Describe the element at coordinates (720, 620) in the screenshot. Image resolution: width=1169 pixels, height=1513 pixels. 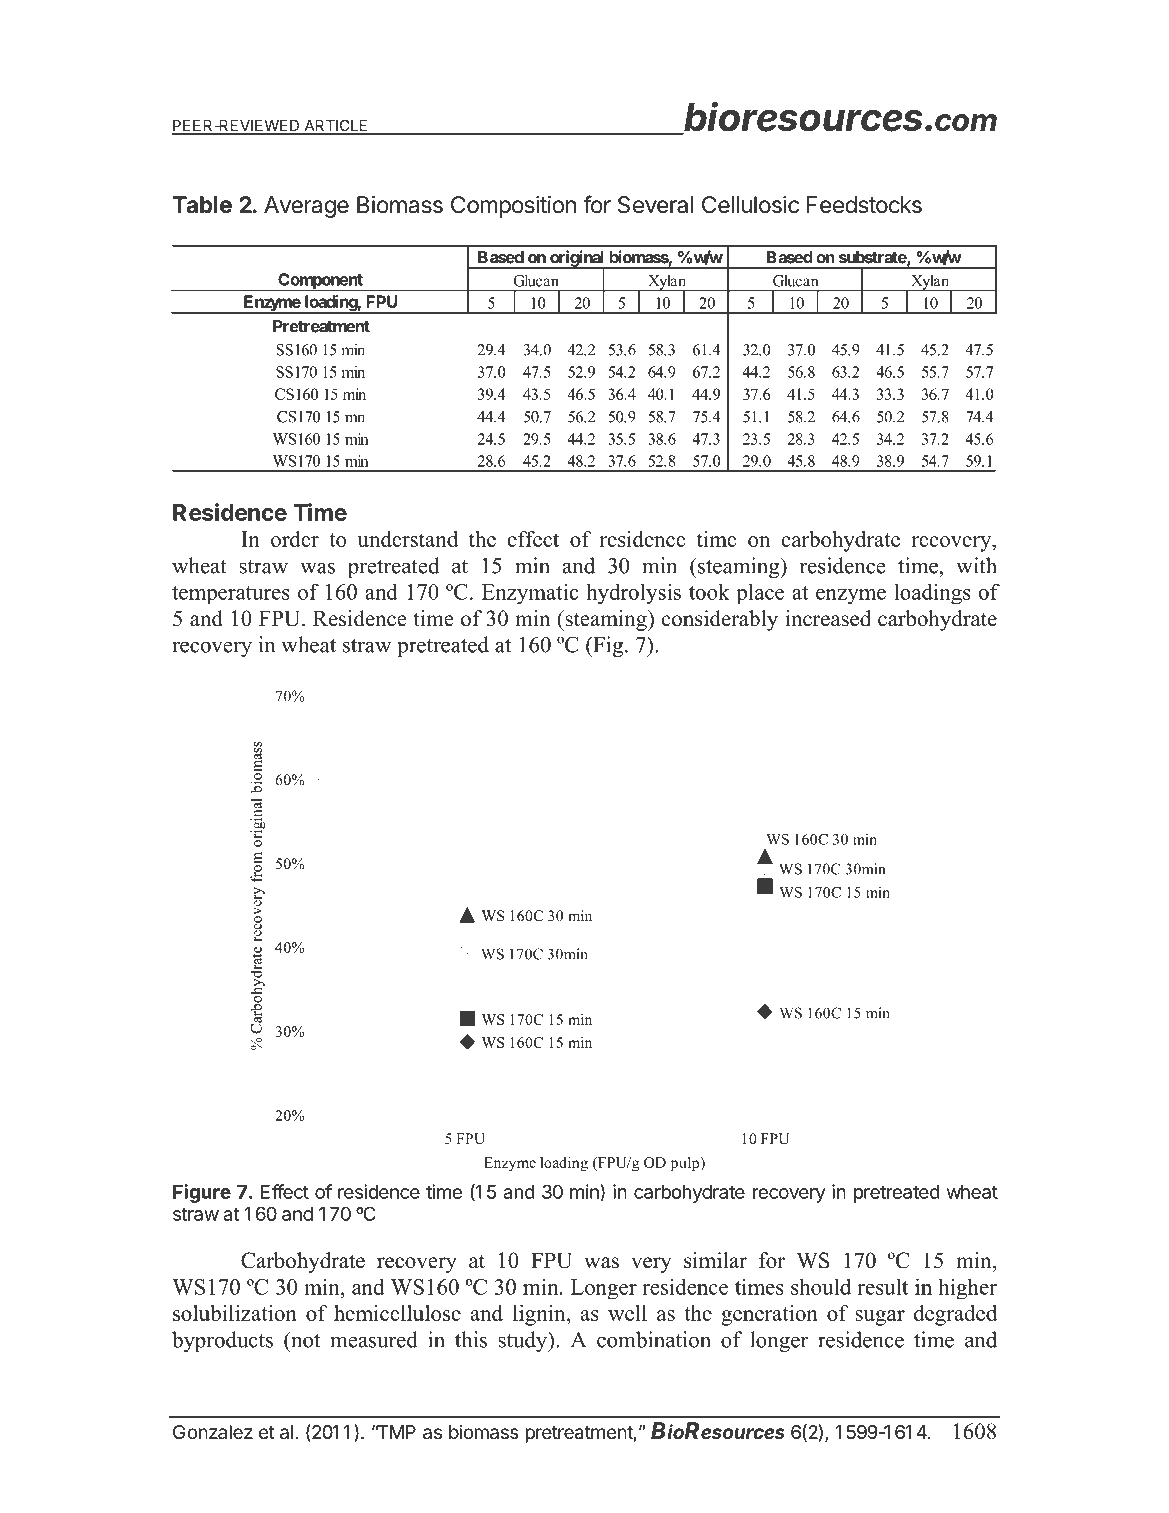
I see `considerably` at that location.
